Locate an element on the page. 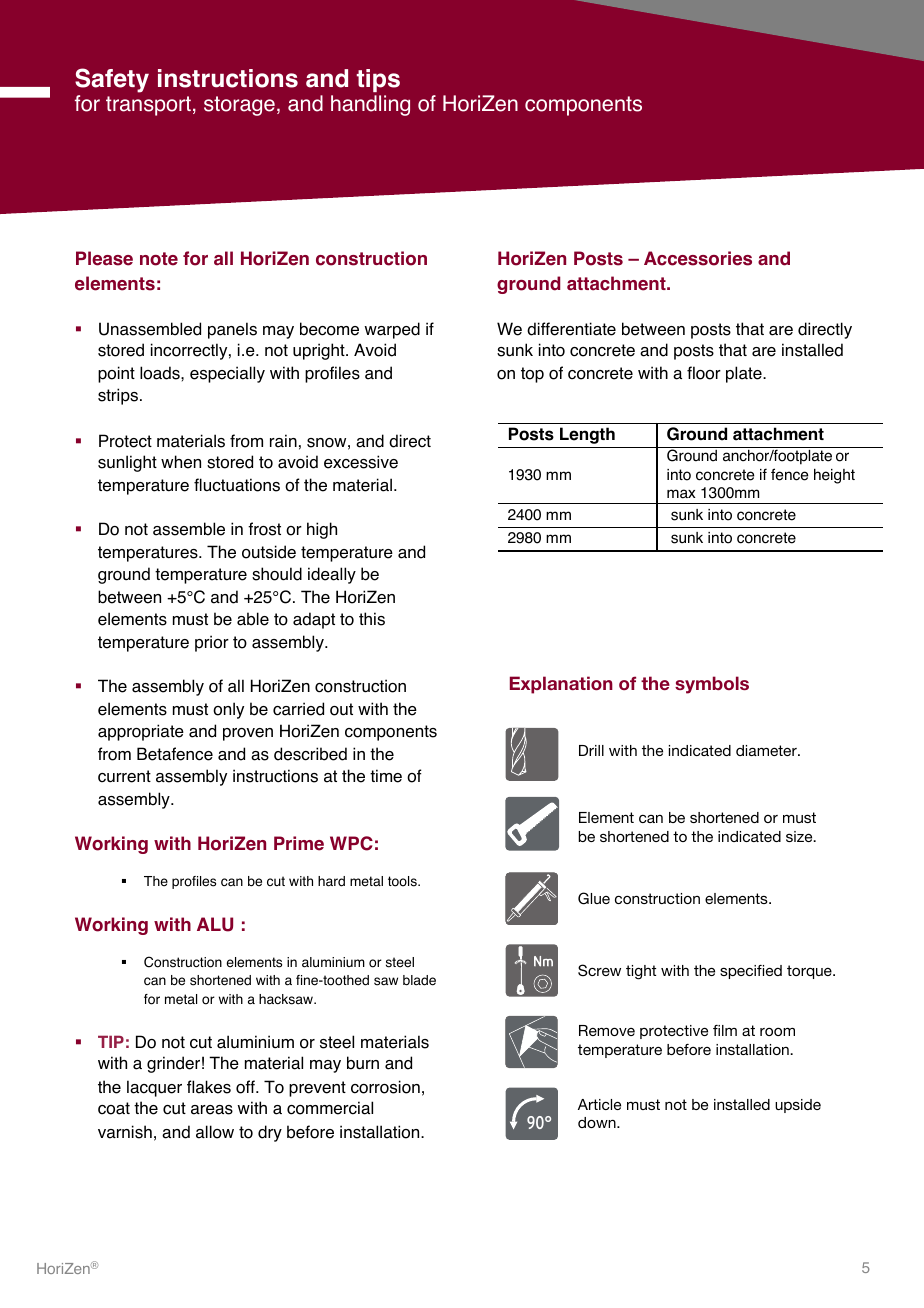  corrosion is located at coordinates (385, 1087).
